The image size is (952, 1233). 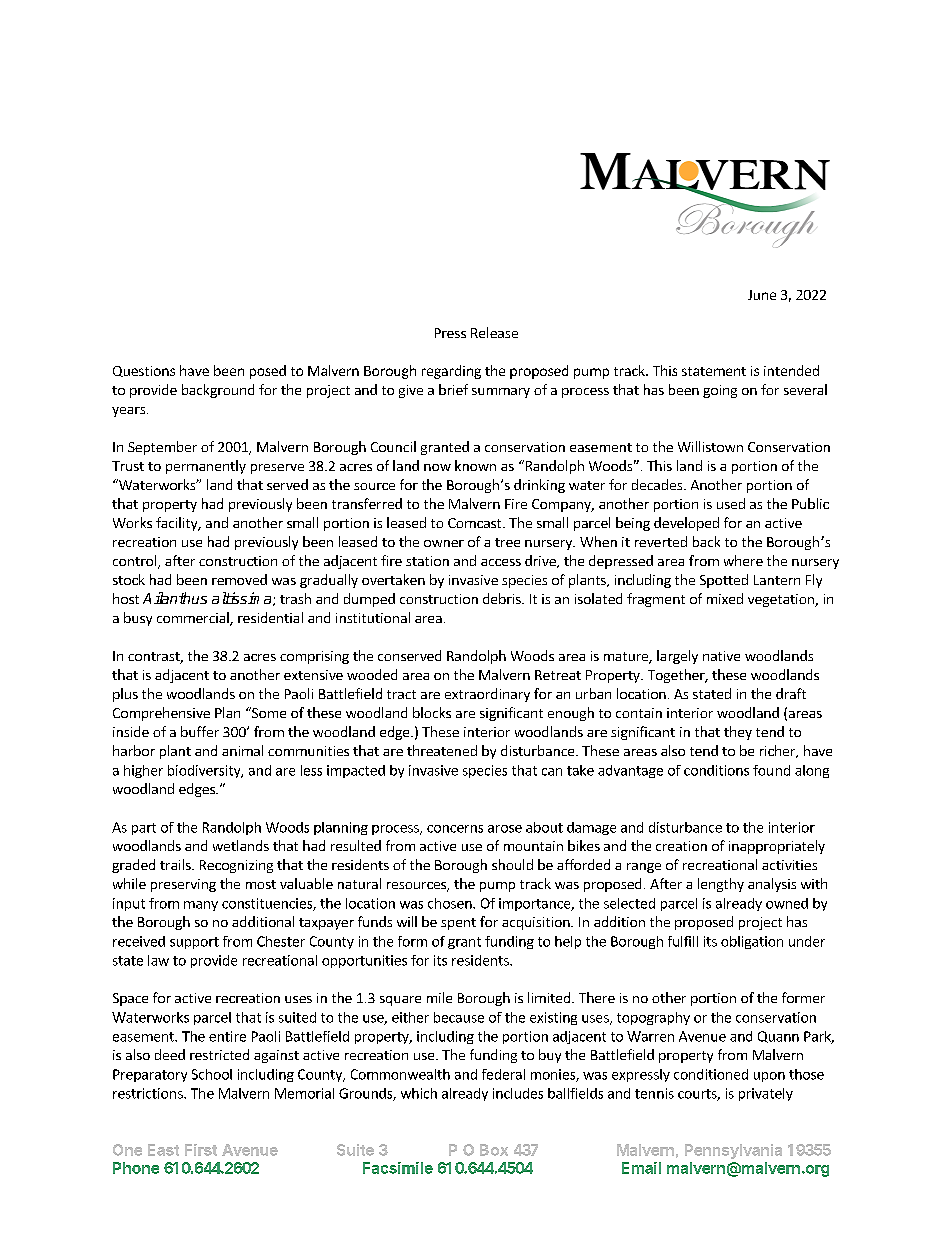 What do you see at coordinates (200, 731) in the page?
I see `buffer` at bounding box center [200, 731].
